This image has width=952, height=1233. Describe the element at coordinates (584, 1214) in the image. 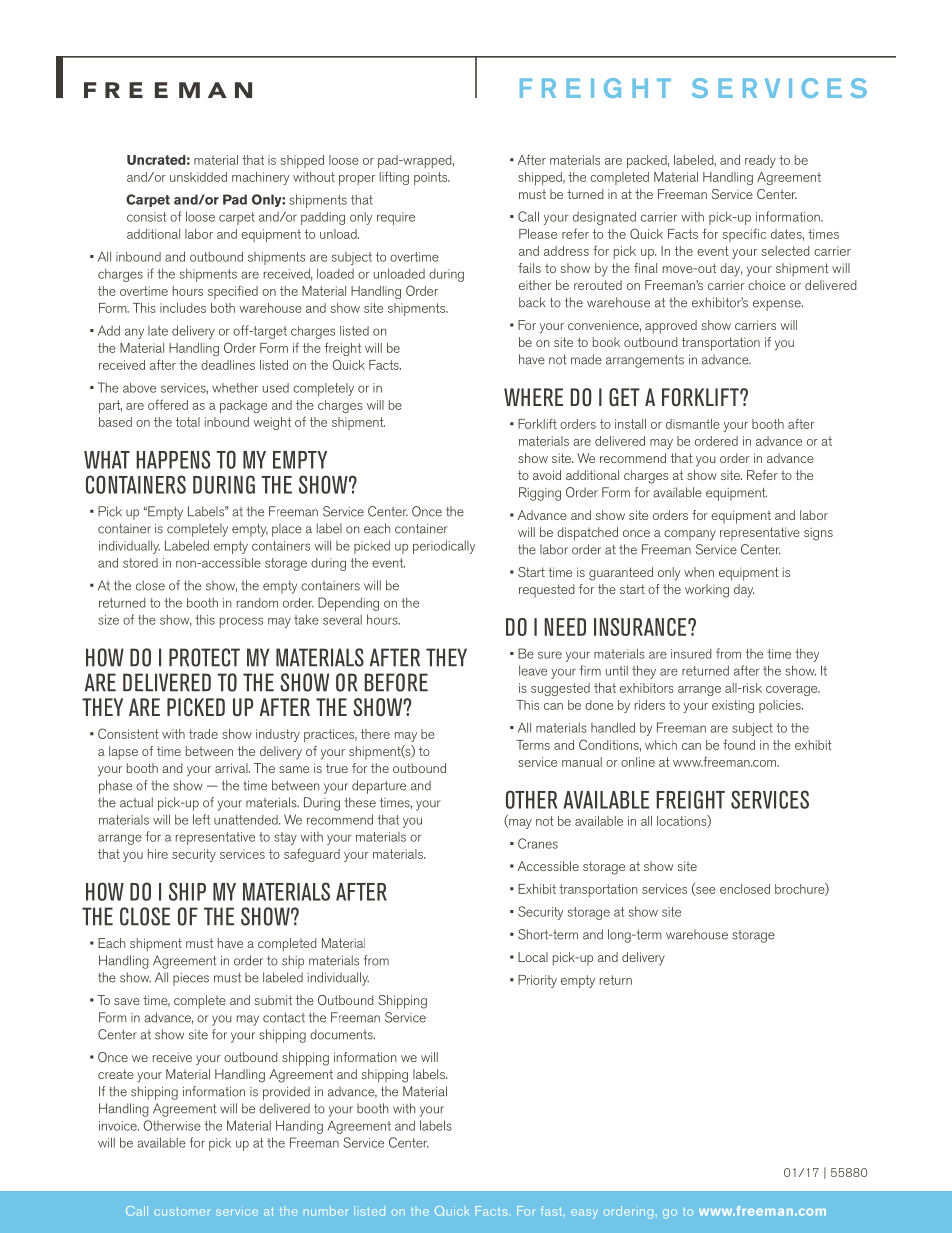

I see `easy` at that location.
